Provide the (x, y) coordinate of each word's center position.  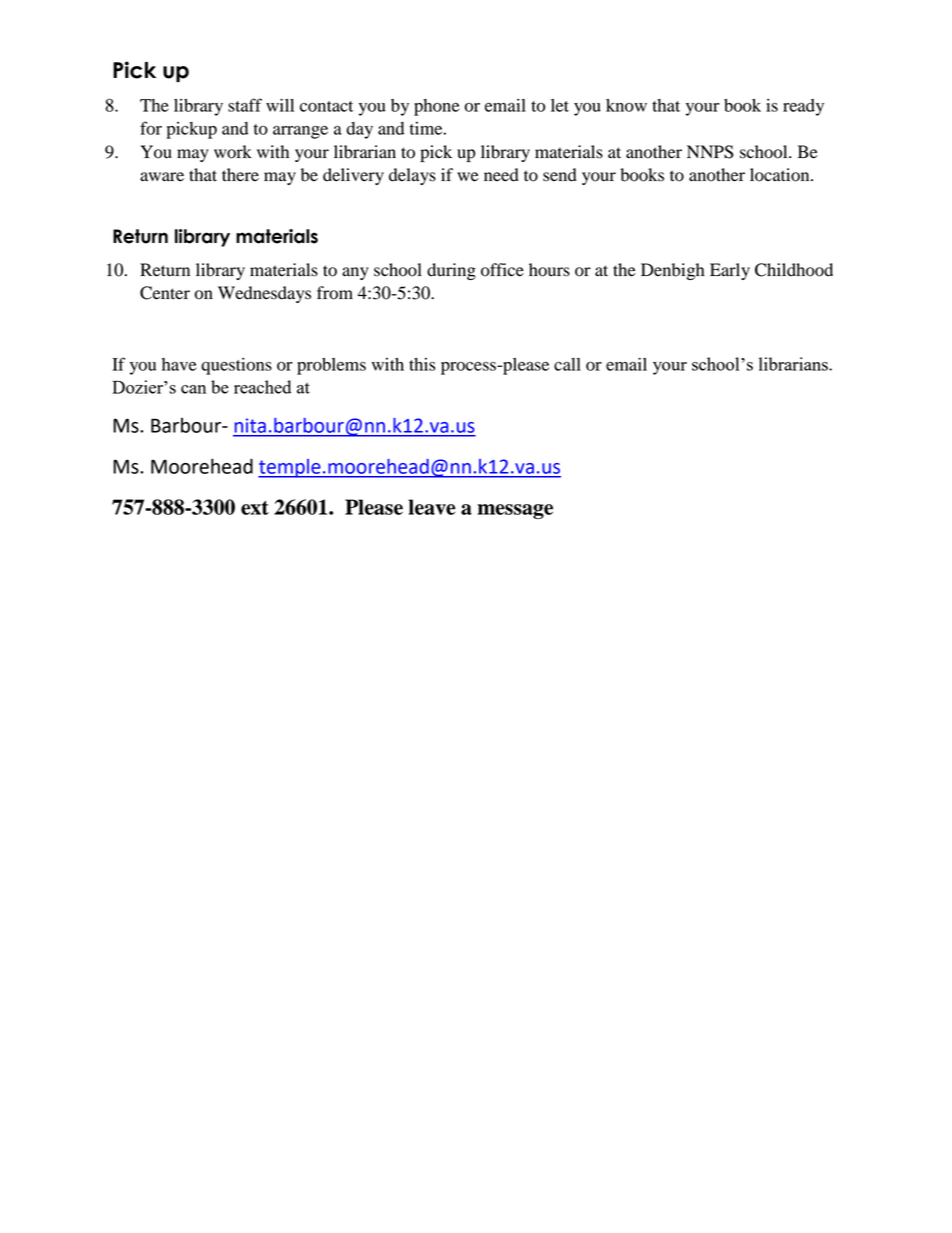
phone (436, 107)
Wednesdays (264, 294)
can (193, 389)
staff (245, 105)
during (451, 271)
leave (432, 507)
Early (730, 271)
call (567, 364)
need (501, 175)
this (422, 364)
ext (255, 508)
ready (803, 107)
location (781, 175)
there (240, 175)
